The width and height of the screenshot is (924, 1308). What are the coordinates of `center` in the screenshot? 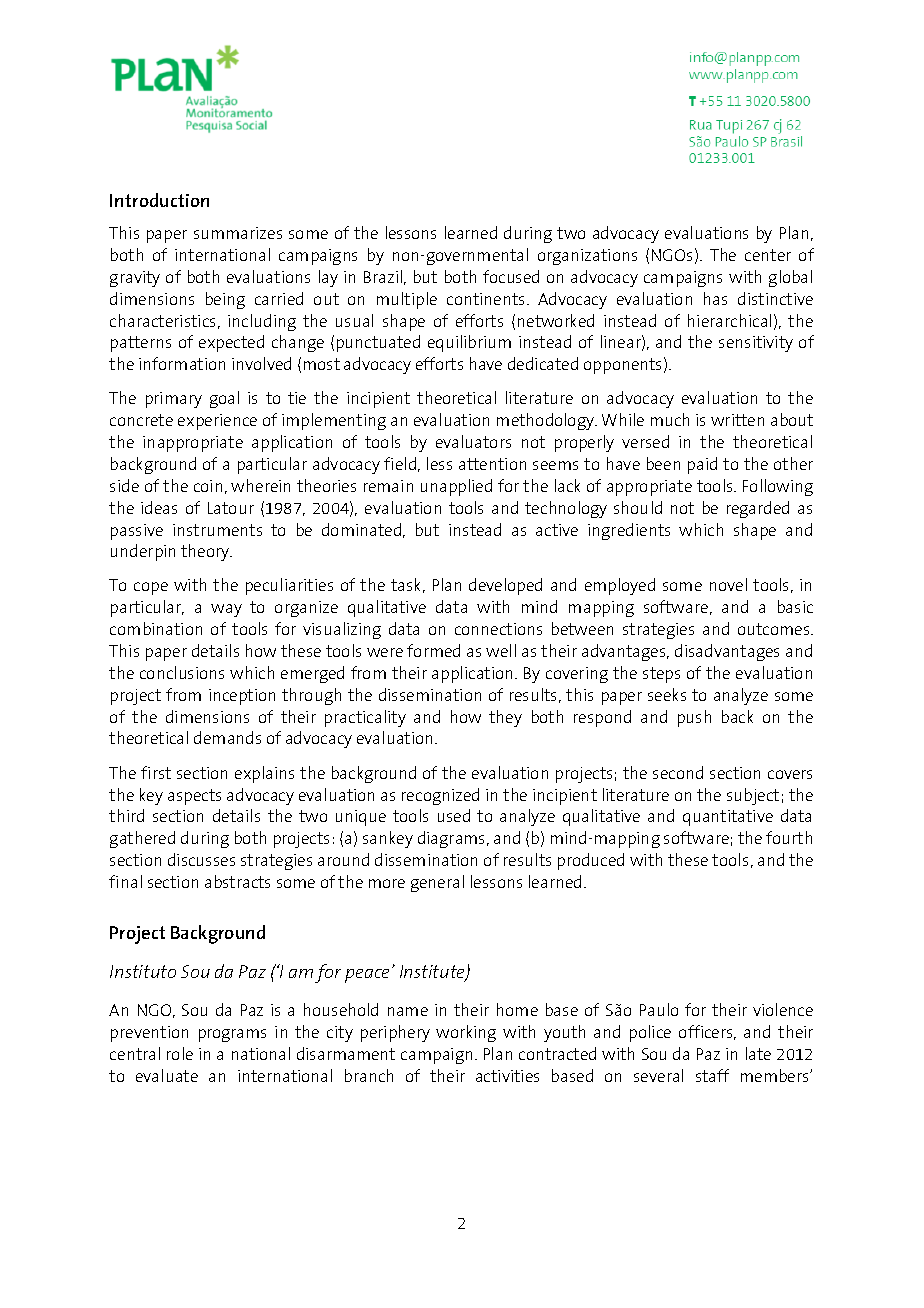 It's located at (768, 255).
